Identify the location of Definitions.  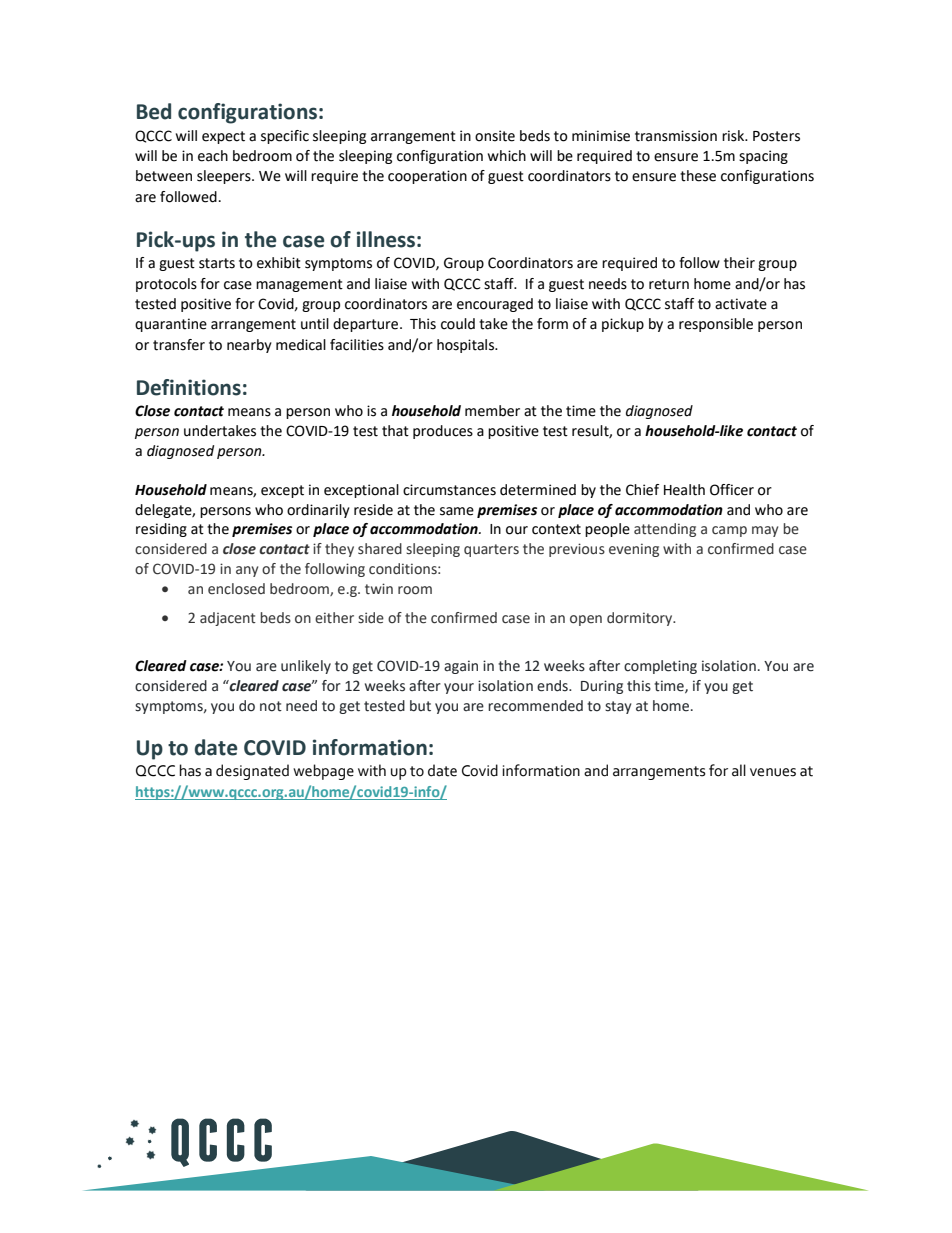
(189, 387).
